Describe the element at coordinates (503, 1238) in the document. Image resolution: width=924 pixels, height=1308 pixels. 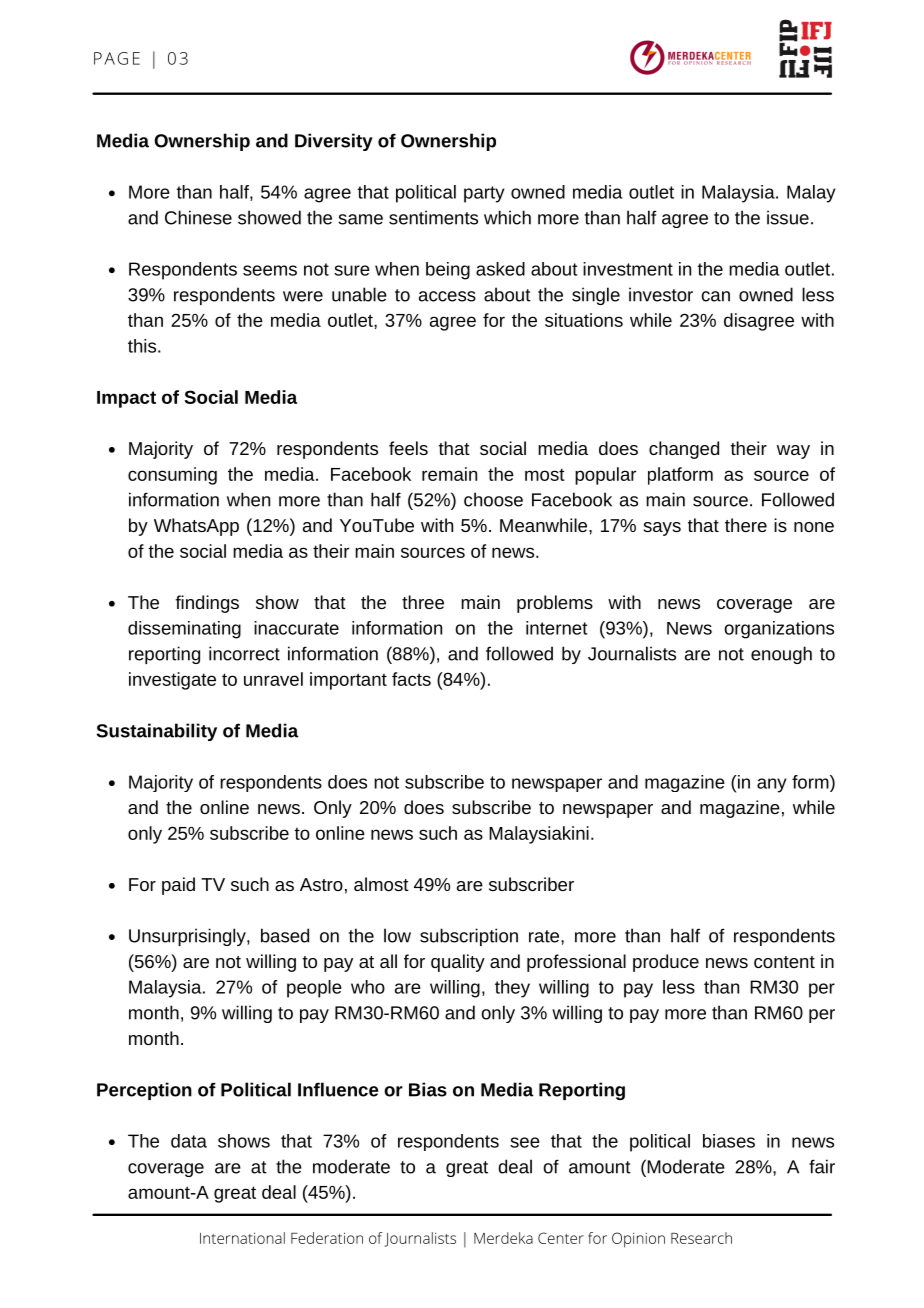
I see `Merdeka` at that location.
